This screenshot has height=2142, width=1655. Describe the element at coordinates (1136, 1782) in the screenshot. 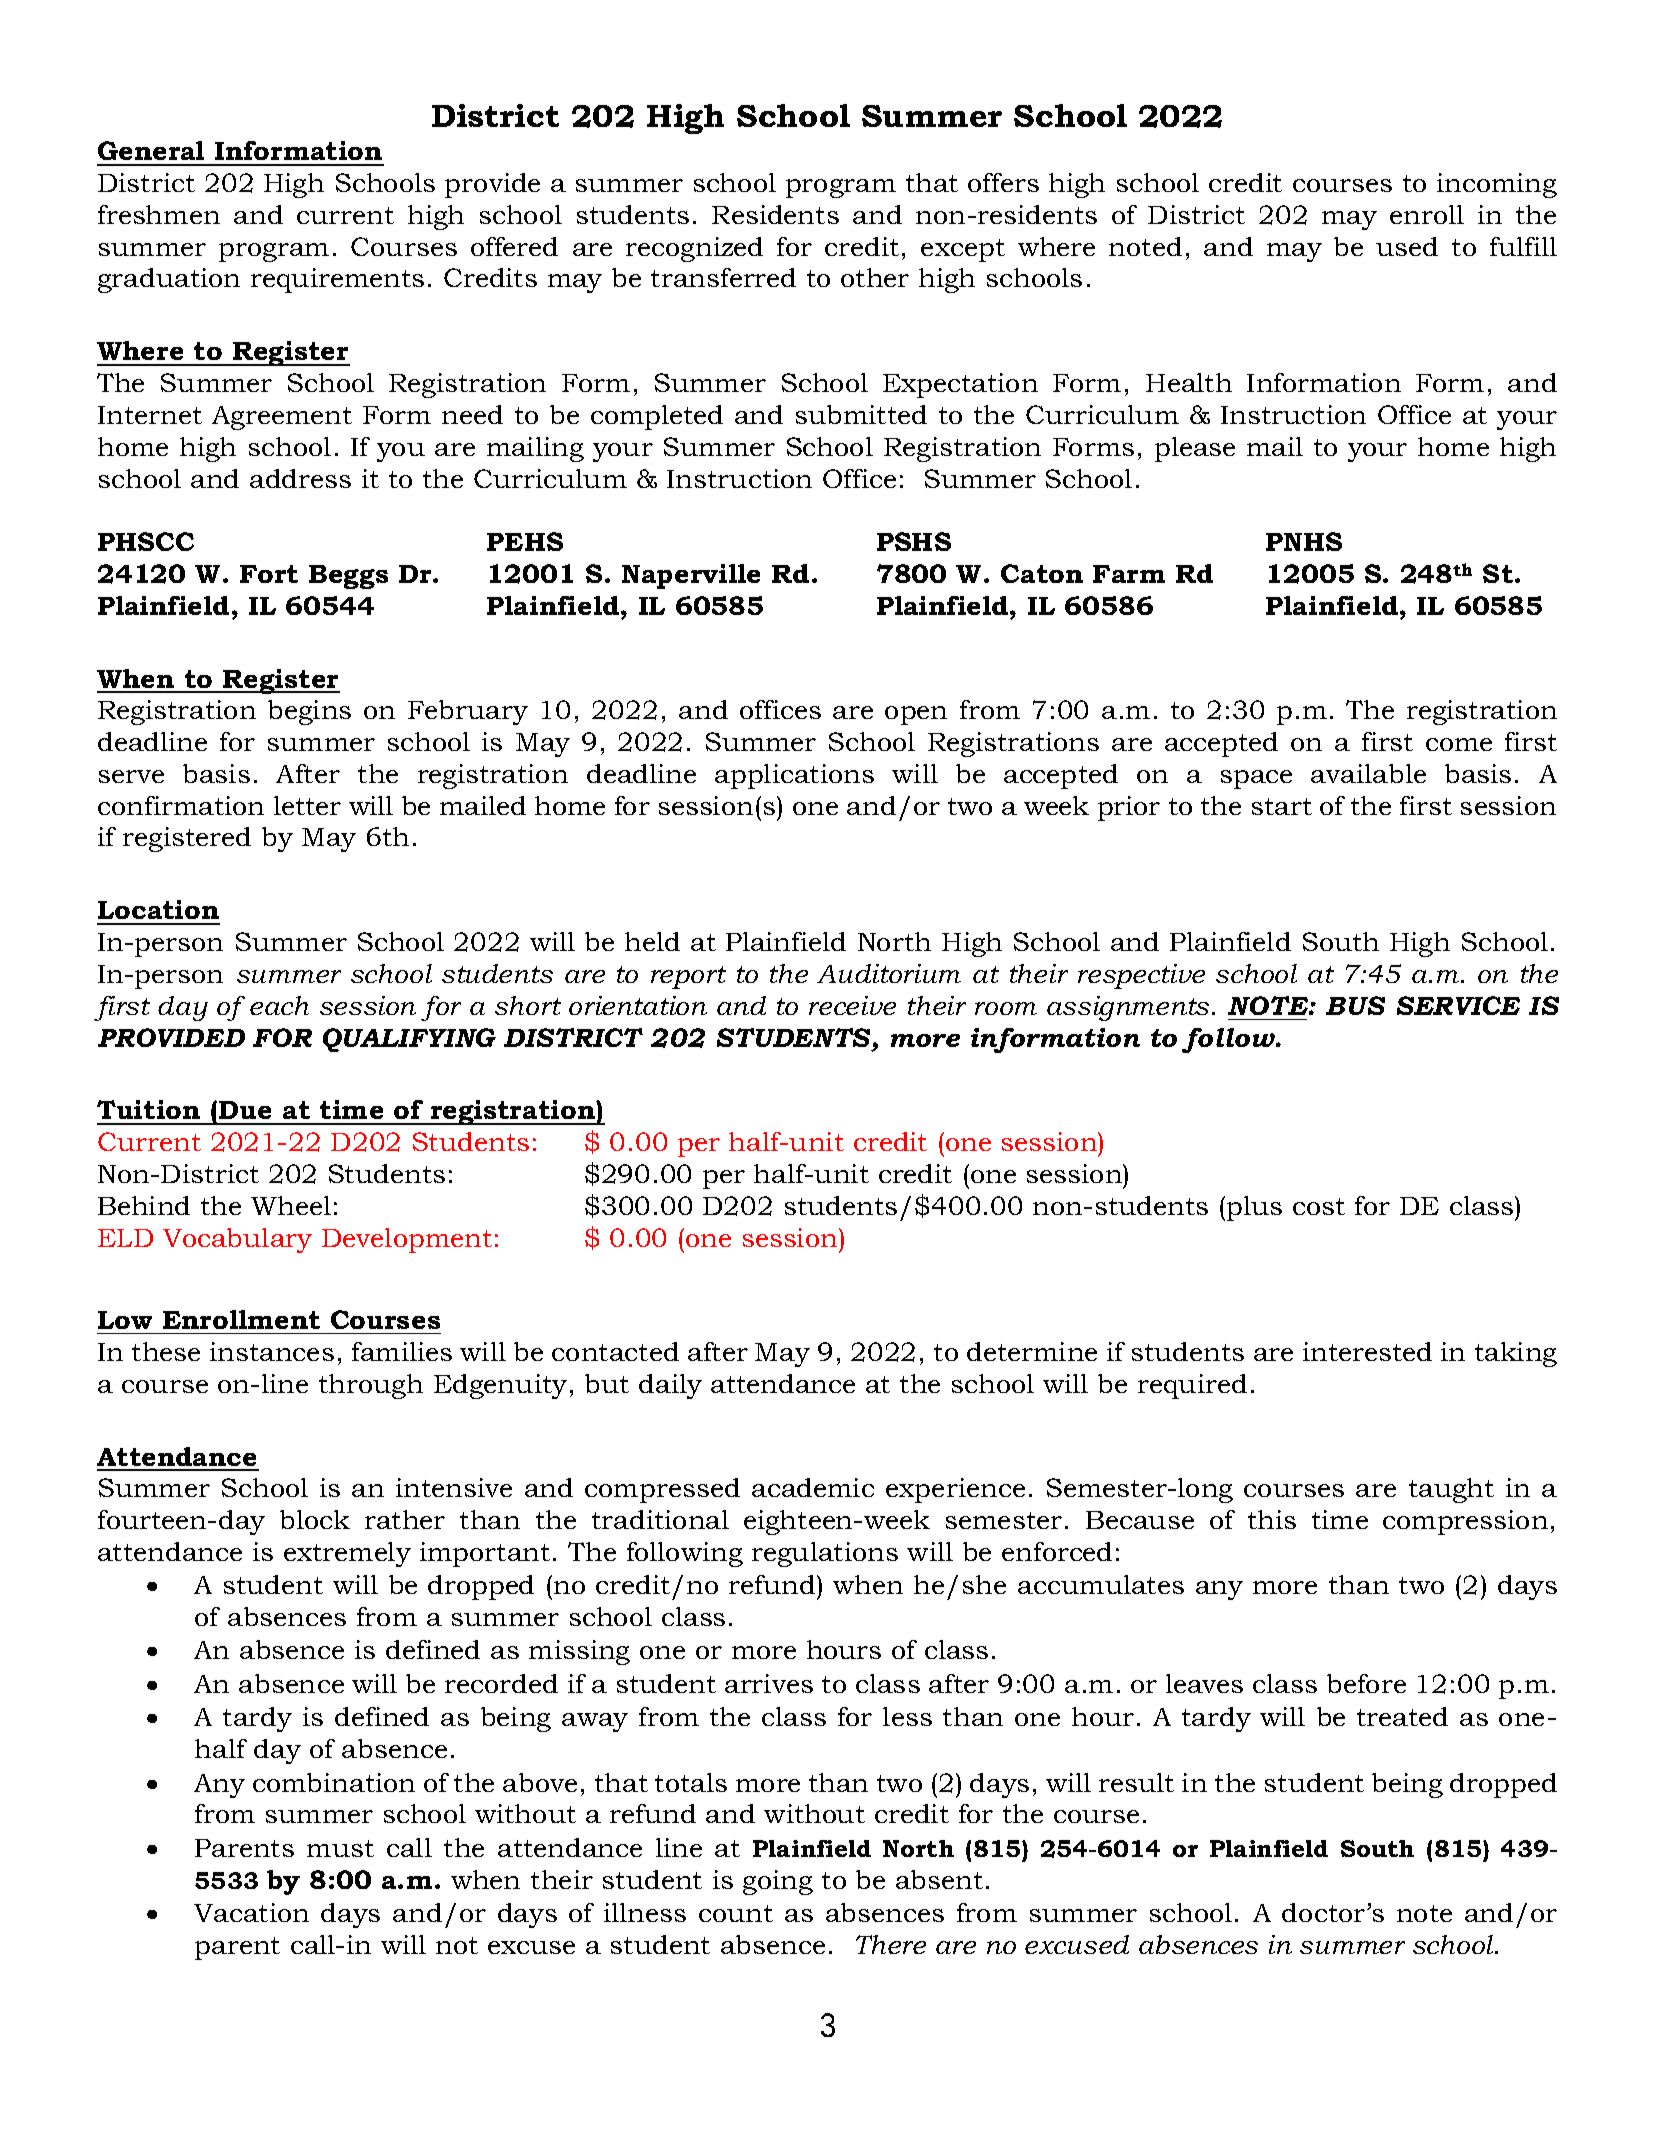

I see `result` at that location.
